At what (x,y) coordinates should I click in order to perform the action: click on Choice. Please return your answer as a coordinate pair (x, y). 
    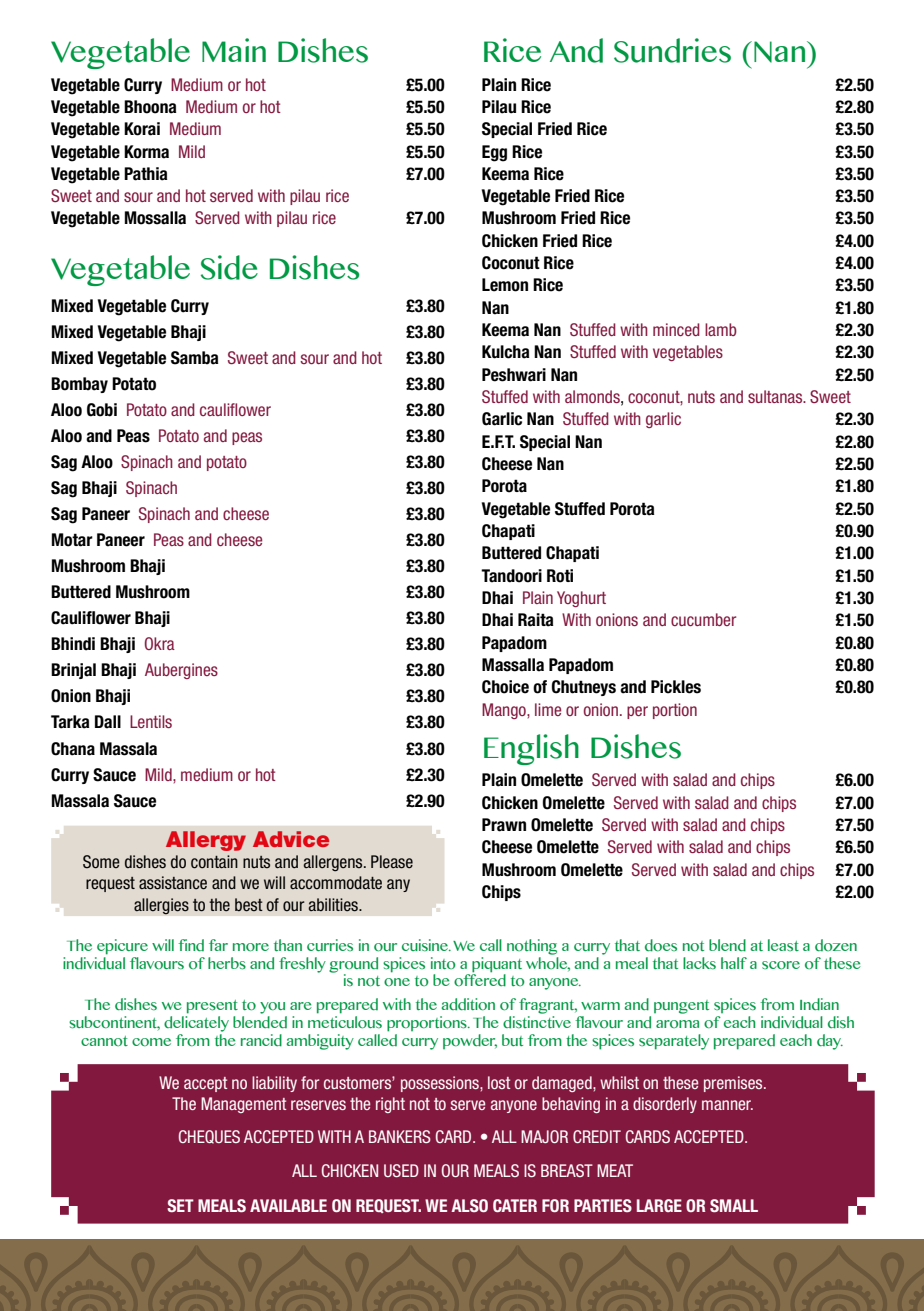
    Looking at the image, I should click on (505, 687).
